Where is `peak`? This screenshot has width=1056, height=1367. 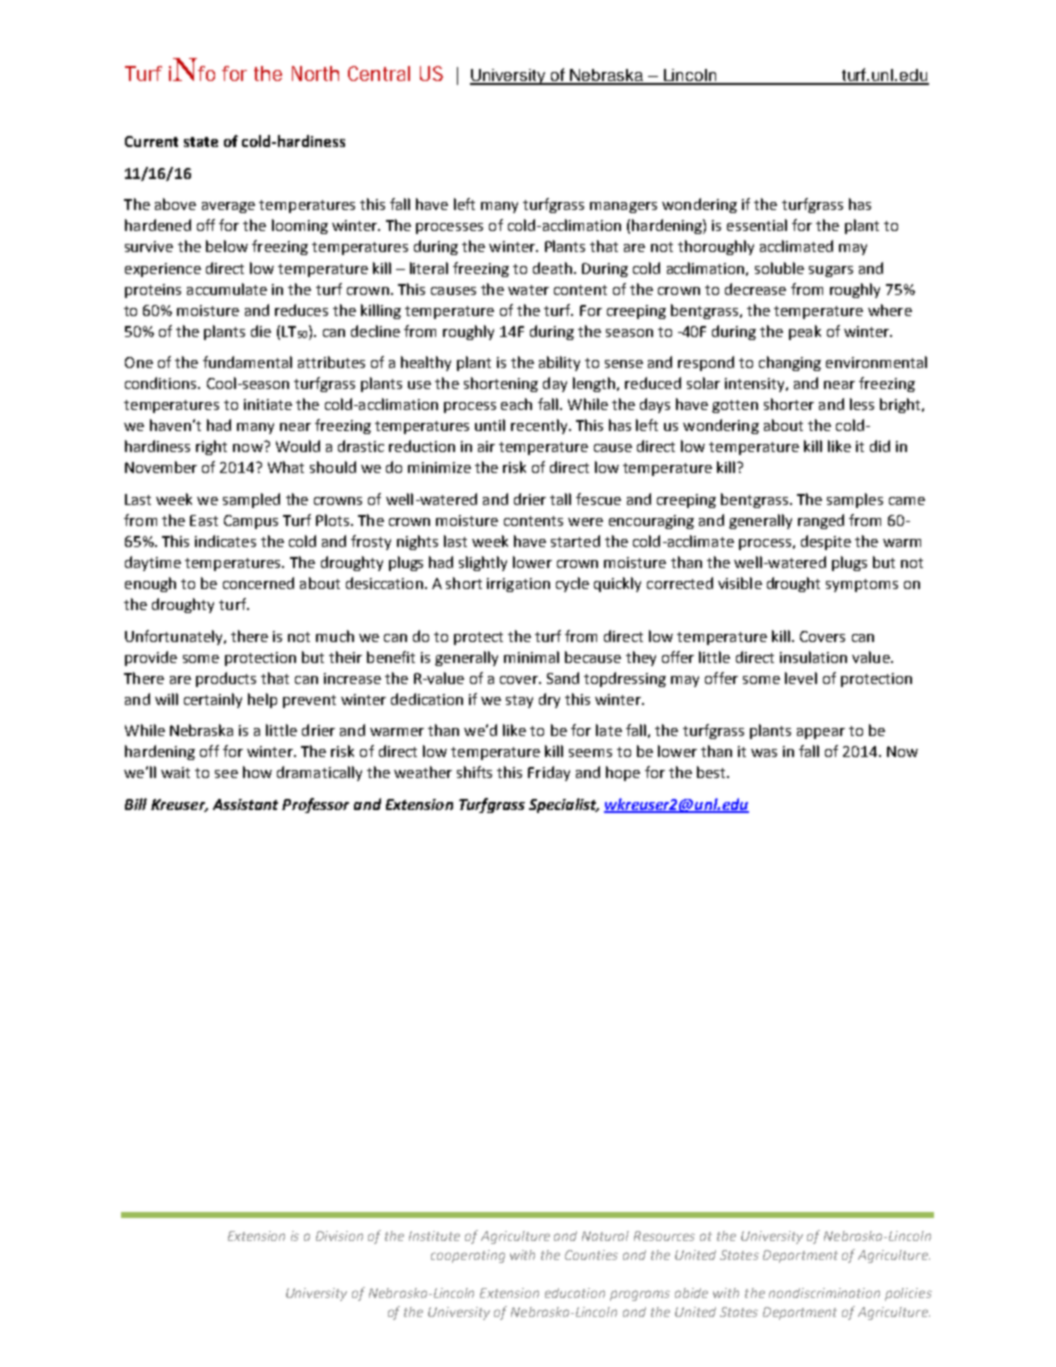
peak is located at coordinates (805, 332).
